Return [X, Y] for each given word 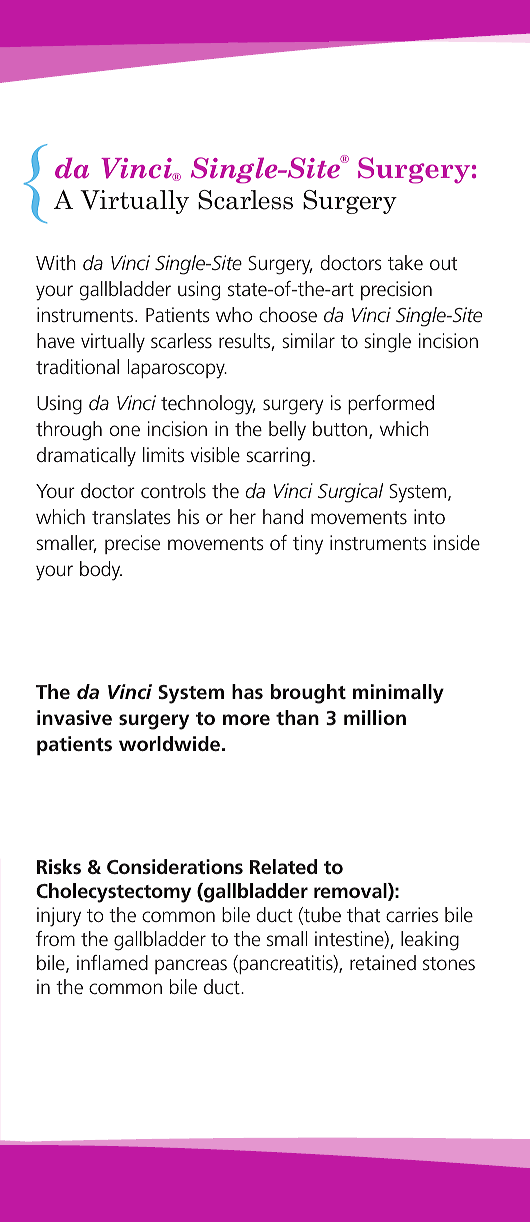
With [56, 262]
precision [396, 290]
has [247, 691]
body [101, 571]
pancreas [191, 966]
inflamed [112, 962]
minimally [398, 694]
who [234, 314]
